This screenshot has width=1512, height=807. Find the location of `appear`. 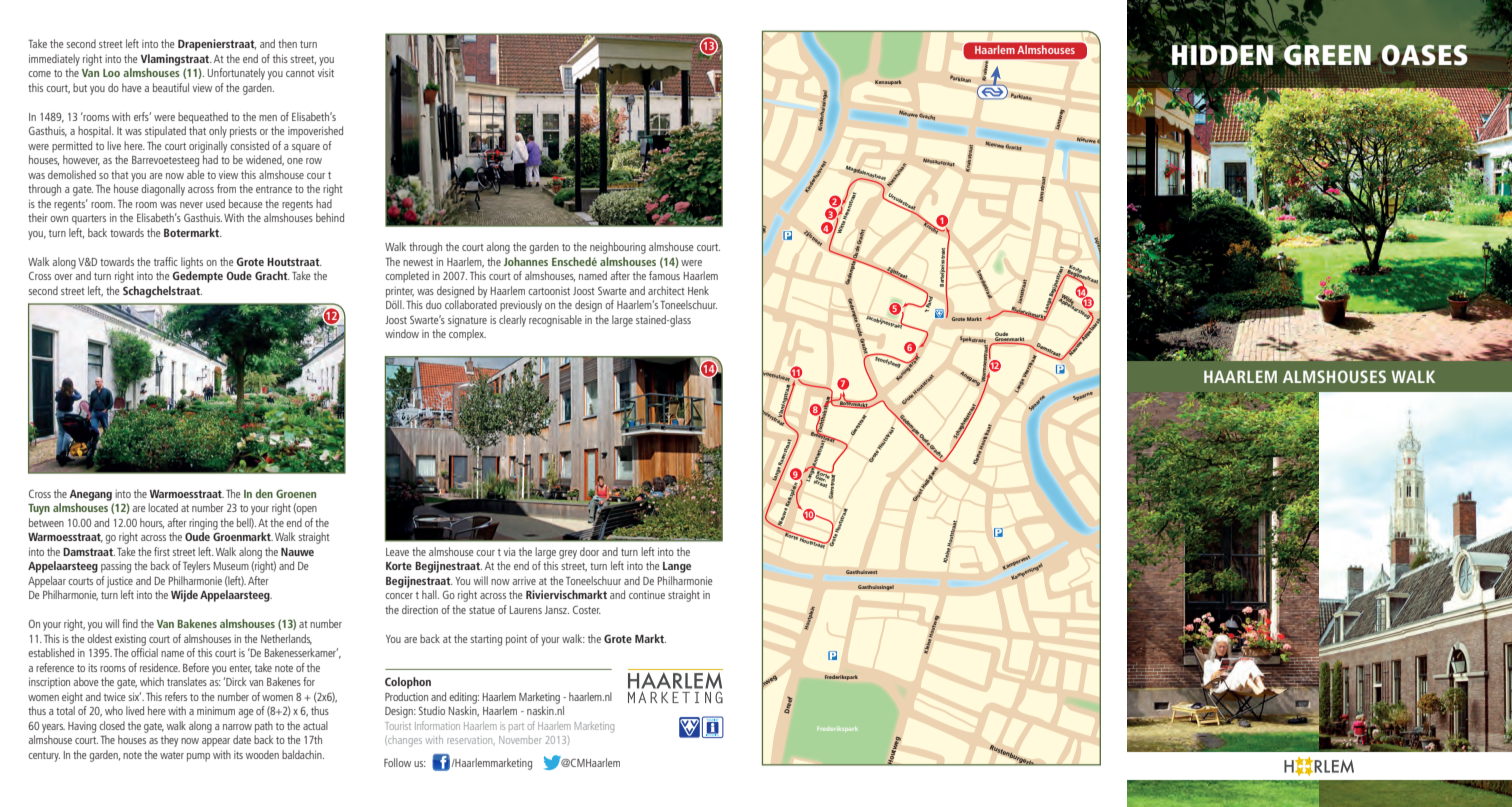

appear is located at coordinates (216, 742).
